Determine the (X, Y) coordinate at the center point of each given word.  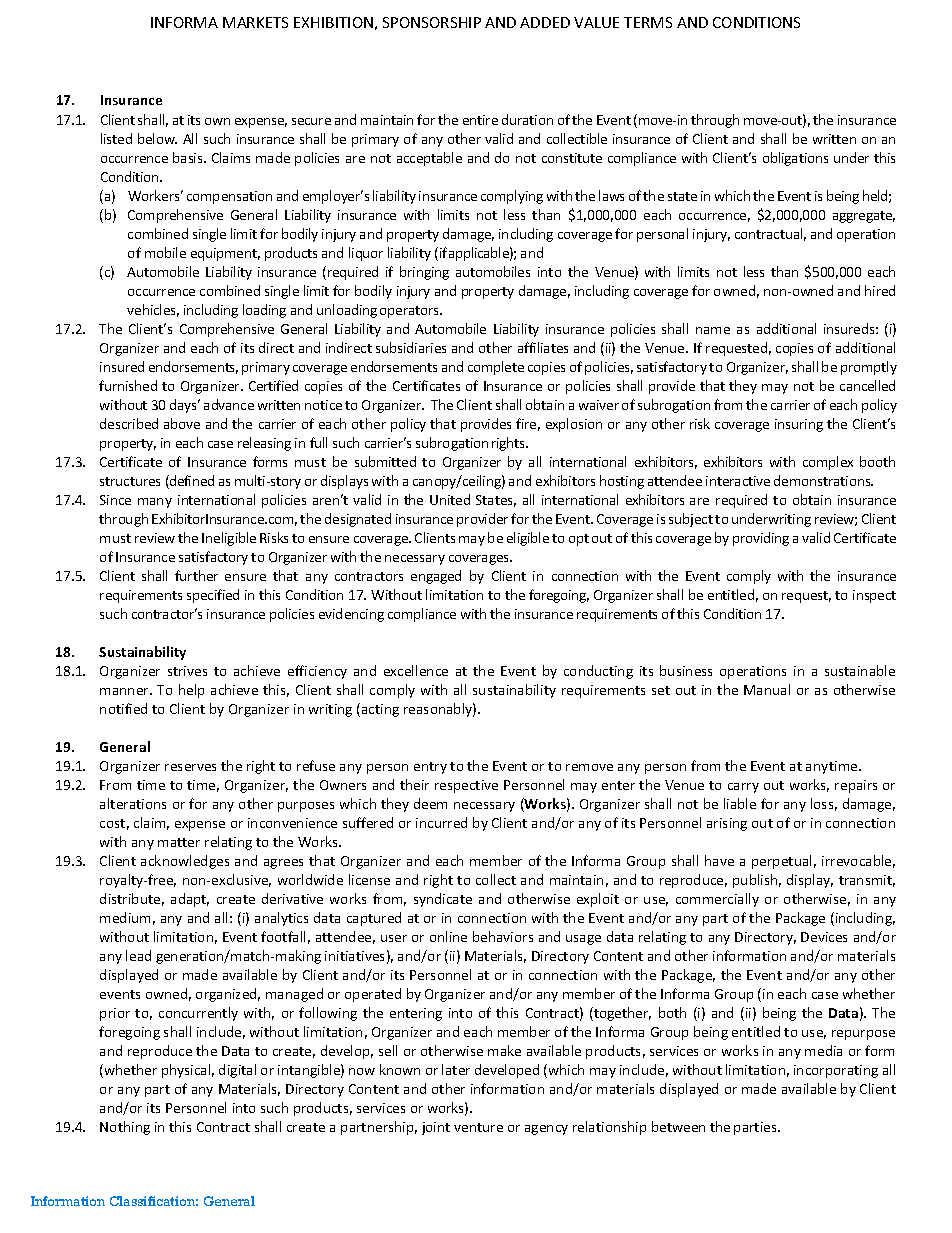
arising (727, 824)
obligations (795, 159)
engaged (436, 577)
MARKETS (255, 22)
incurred (441, 822)
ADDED (545, 22)
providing (761, 539)
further (196, 575)
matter (179, 842)
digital (237, 1071)
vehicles (153, 310)
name (713, 330)
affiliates (543, 347)
